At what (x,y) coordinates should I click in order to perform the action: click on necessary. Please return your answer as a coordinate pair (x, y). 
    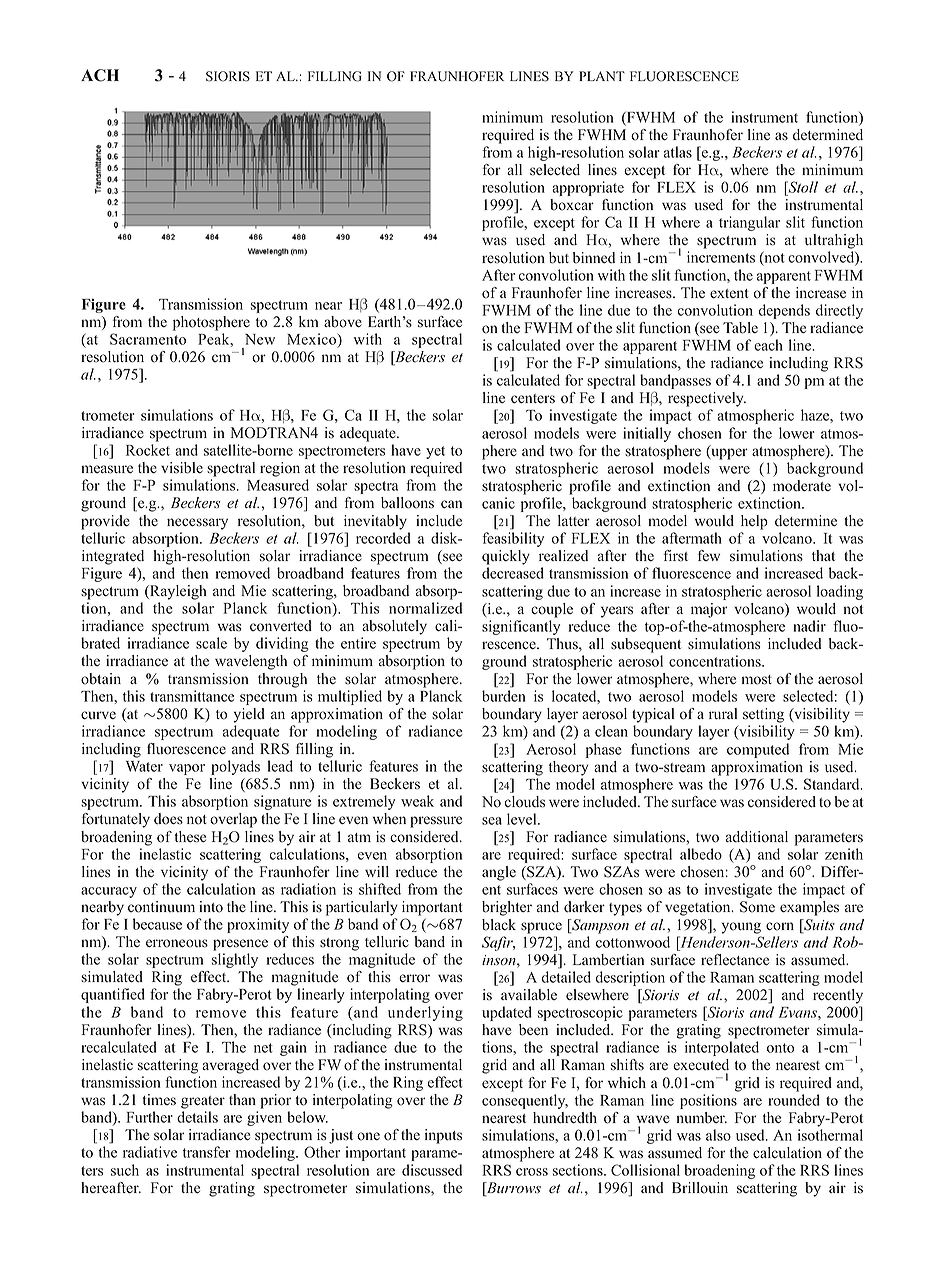
    Looking at the image, I should click on (197, 524).
